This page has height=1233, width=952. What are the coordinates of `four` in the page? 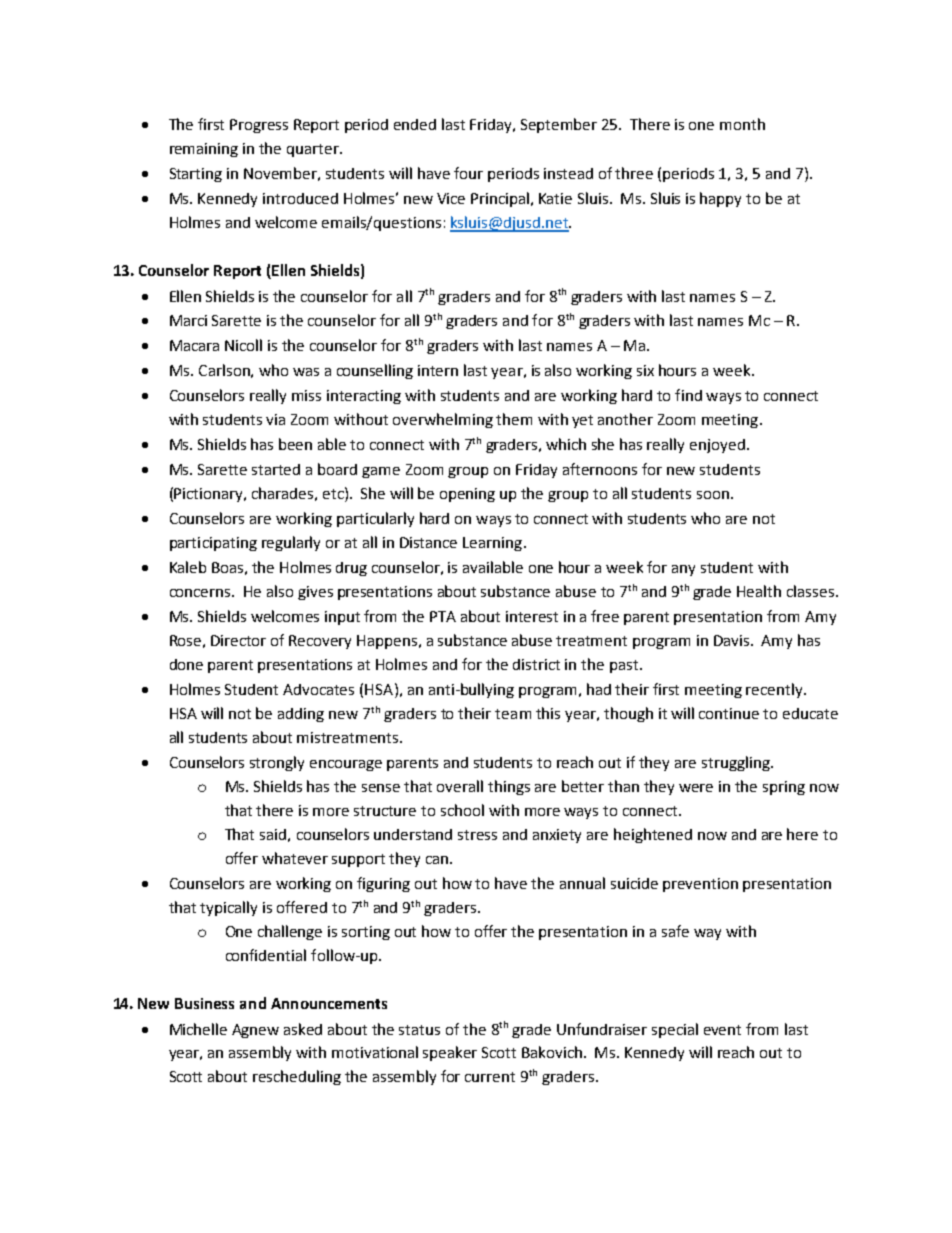 It's located at (468, 173).
